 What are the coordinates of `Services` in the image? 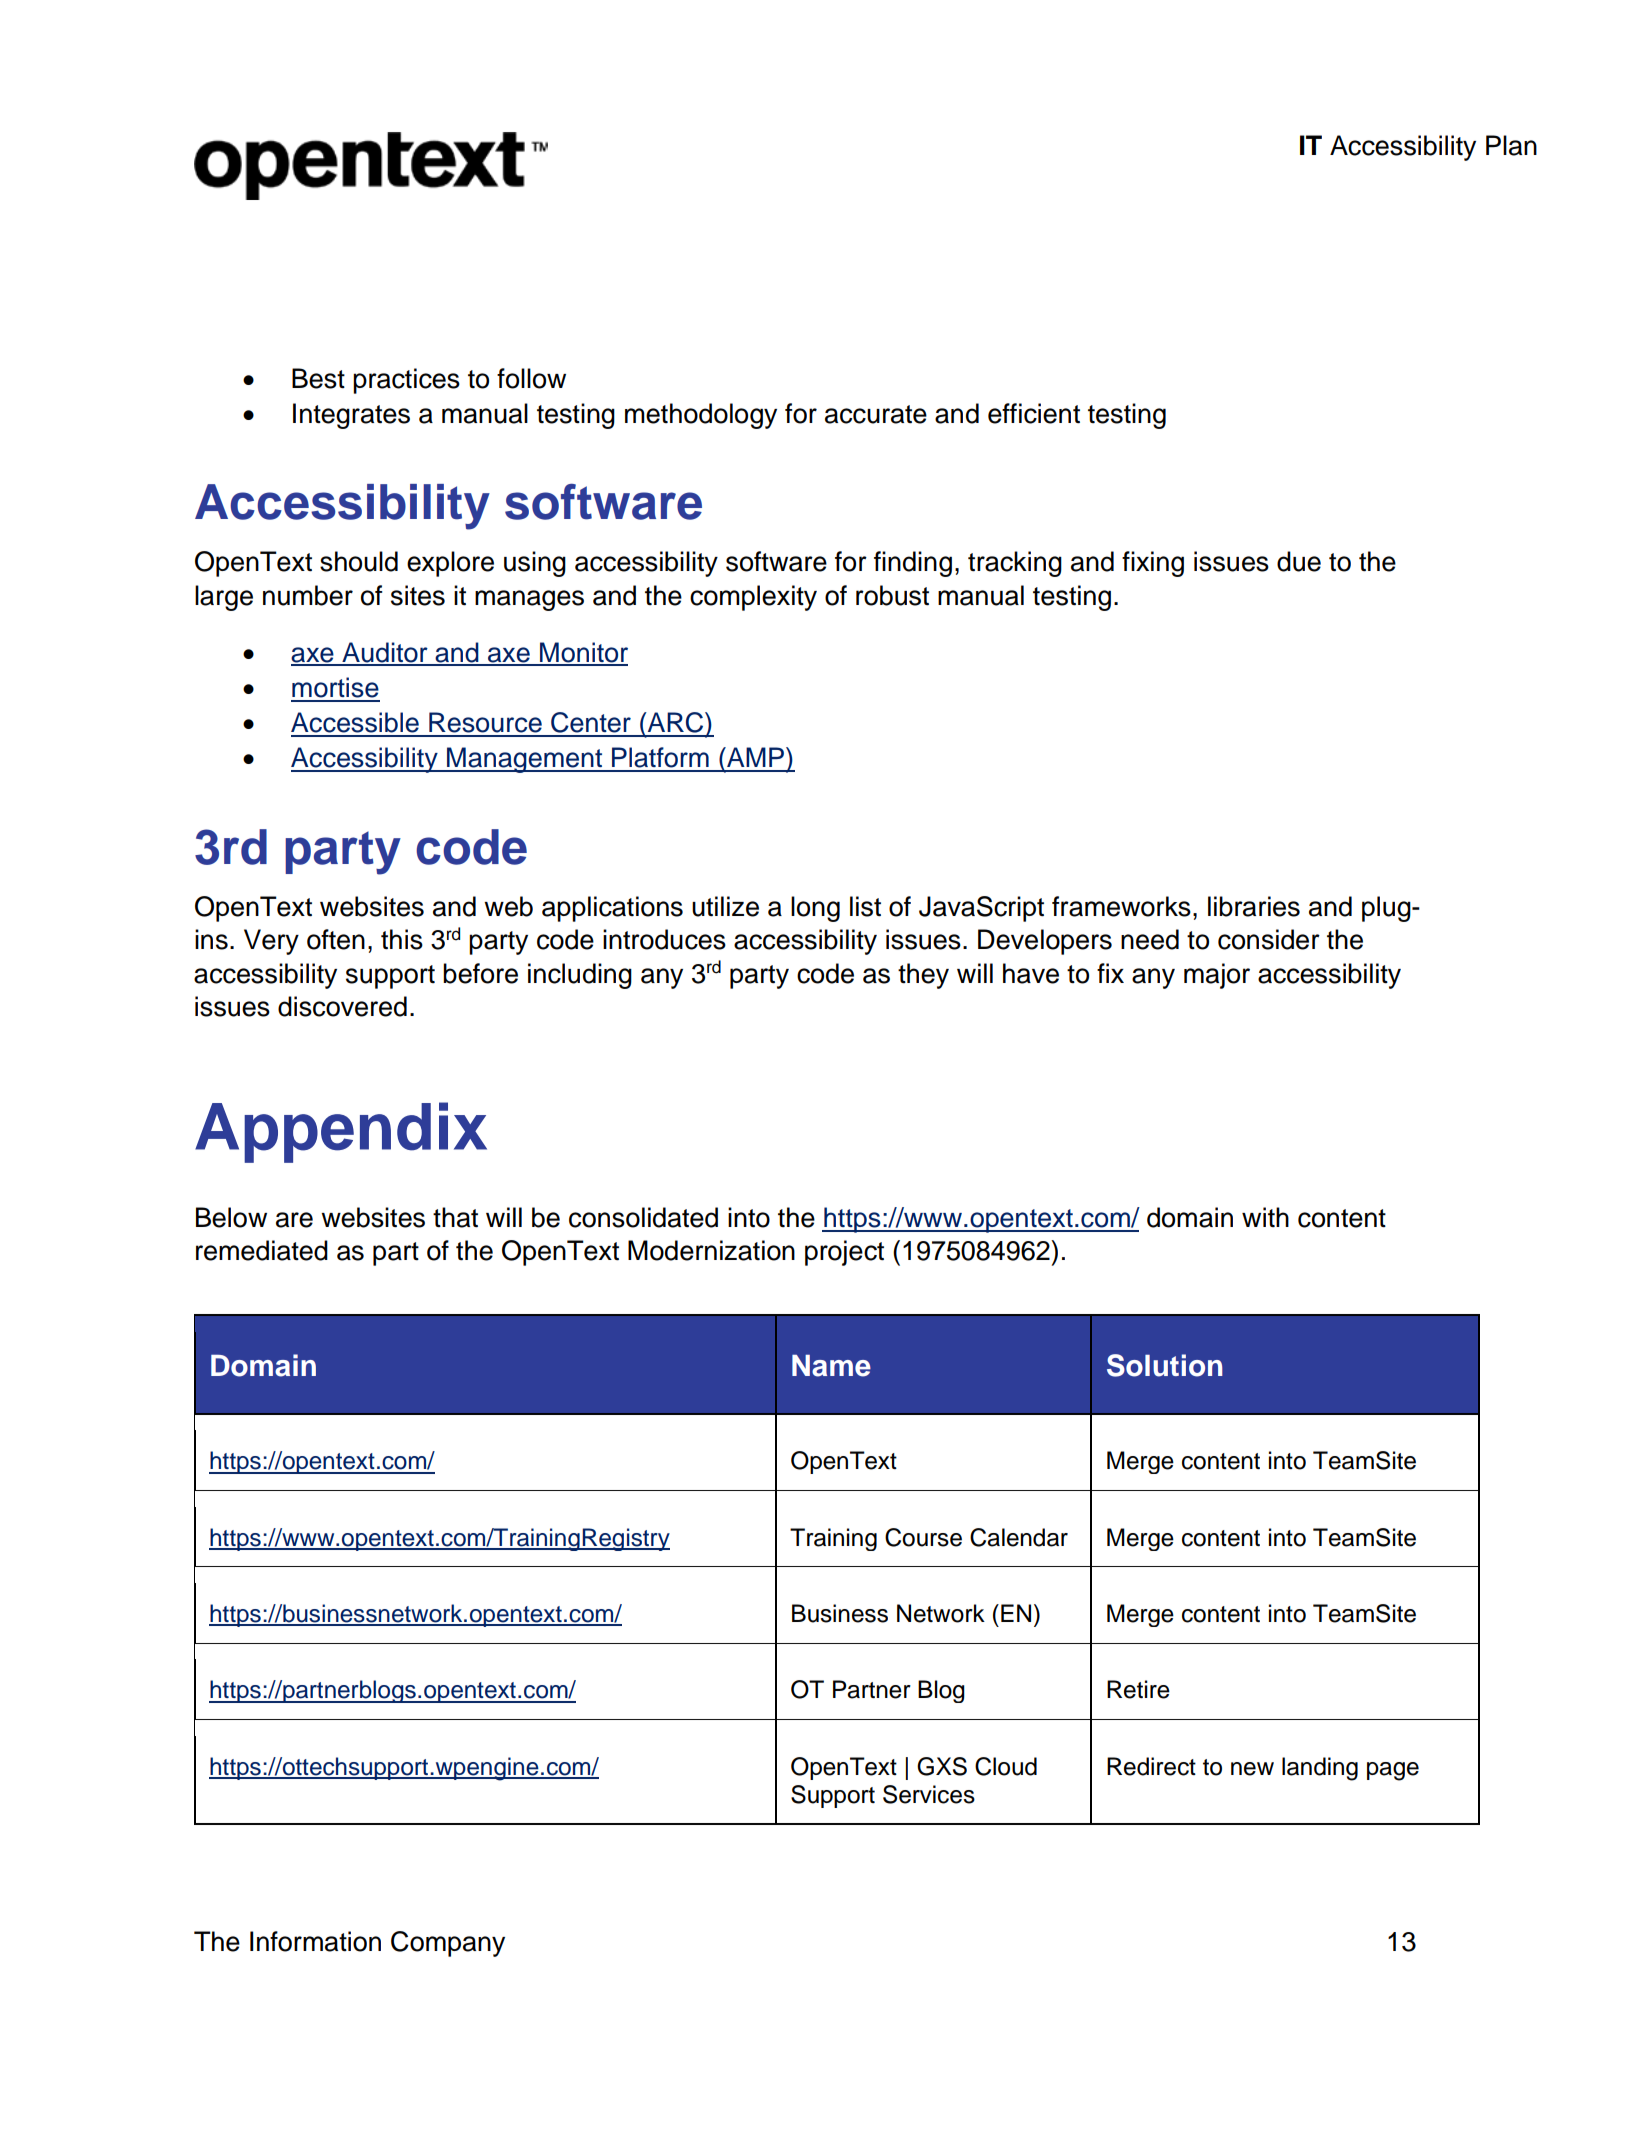 It's located at (929, 1794).
